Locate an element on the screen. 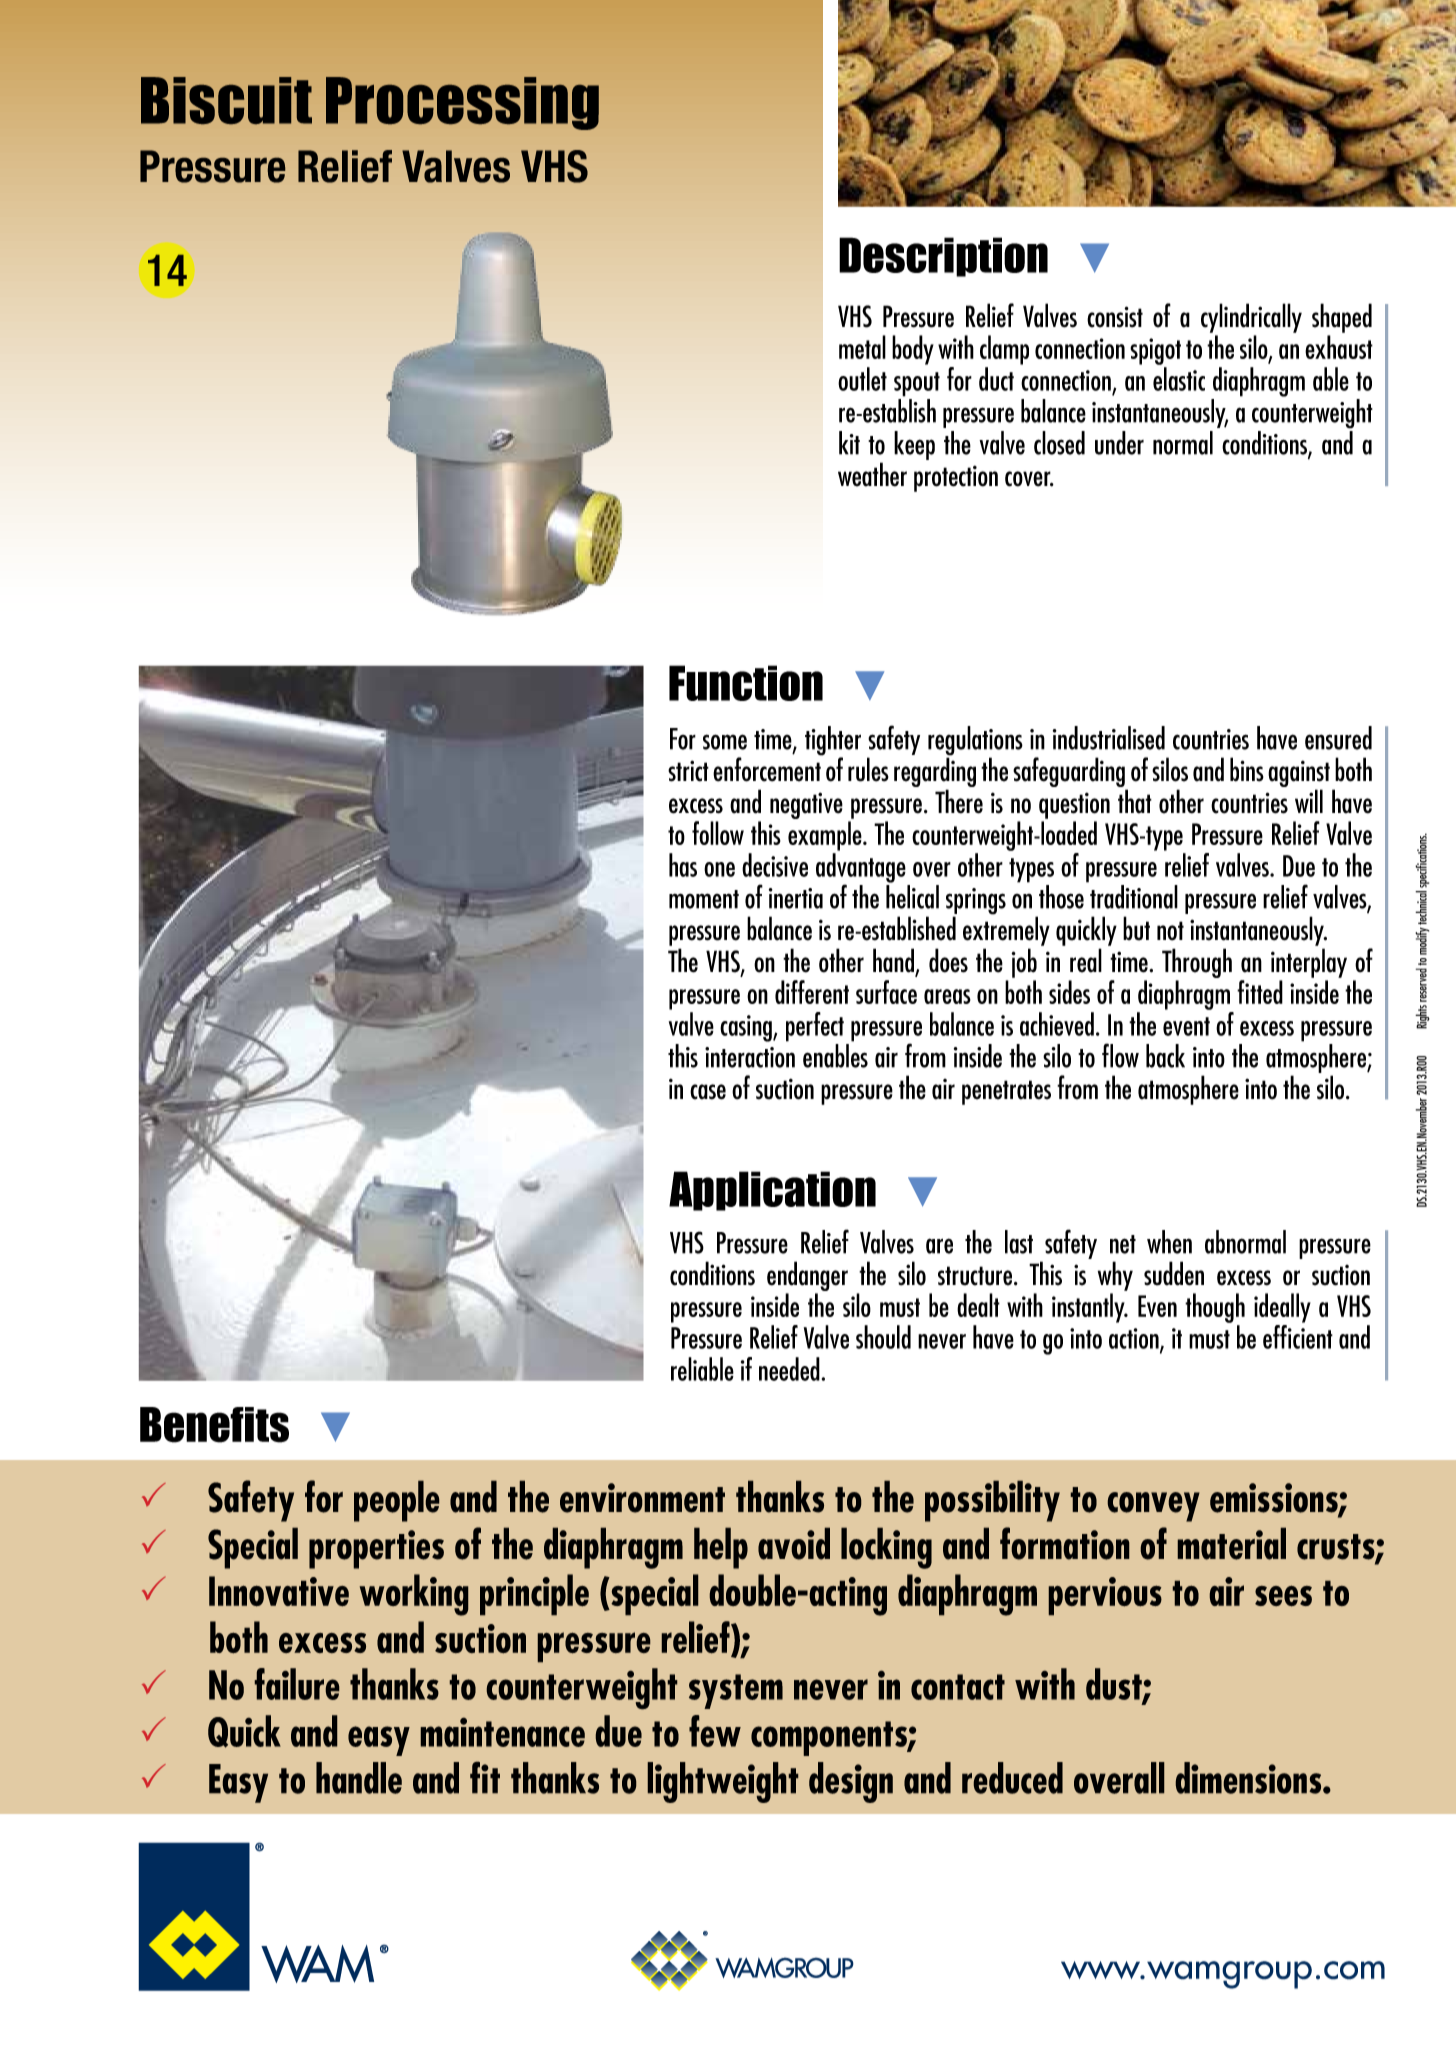 The image size is (1456, 2060). dimensions is located at coordinates (1249, 1778).
